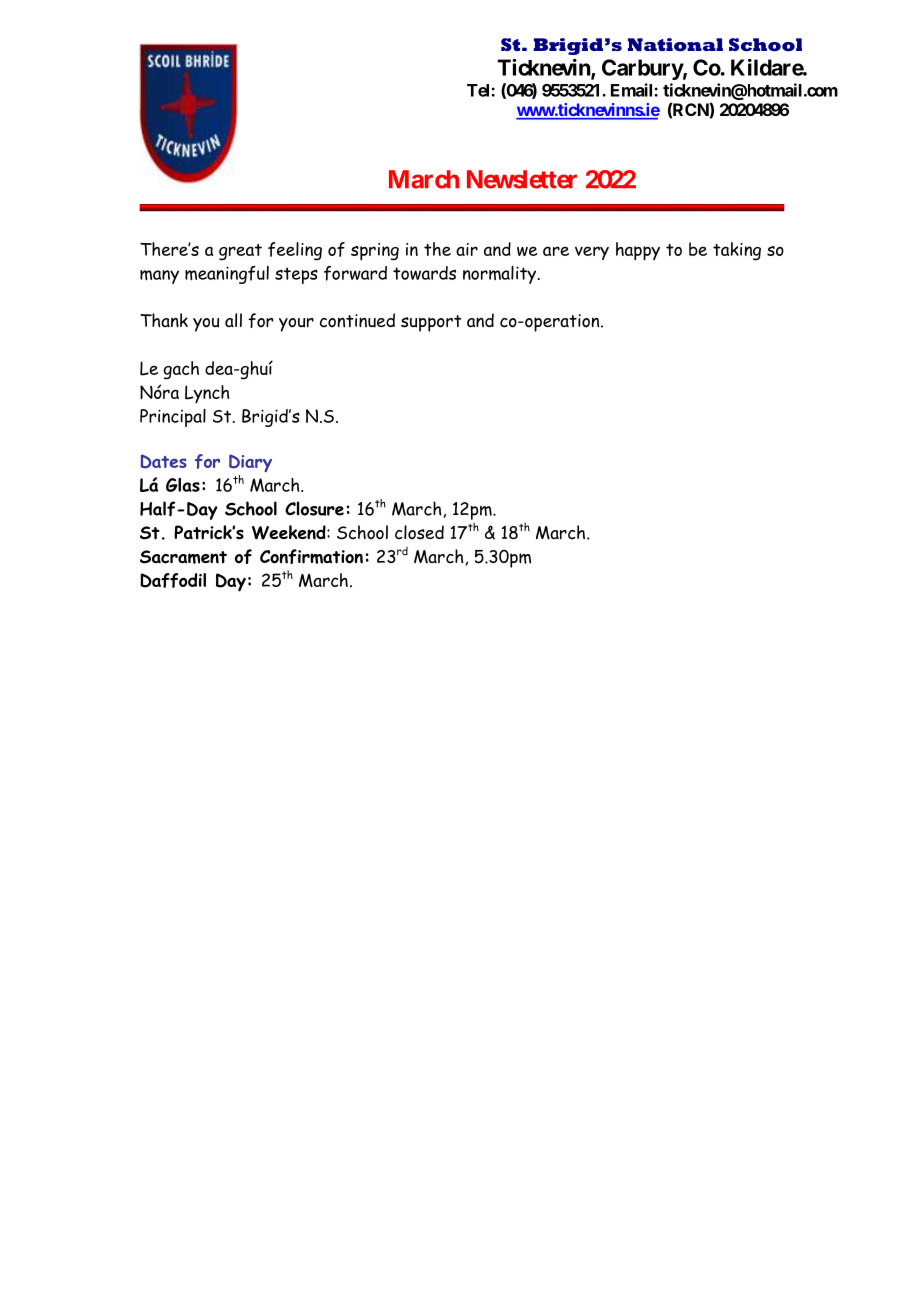  I want to click on Tel, so click(479, 90).
